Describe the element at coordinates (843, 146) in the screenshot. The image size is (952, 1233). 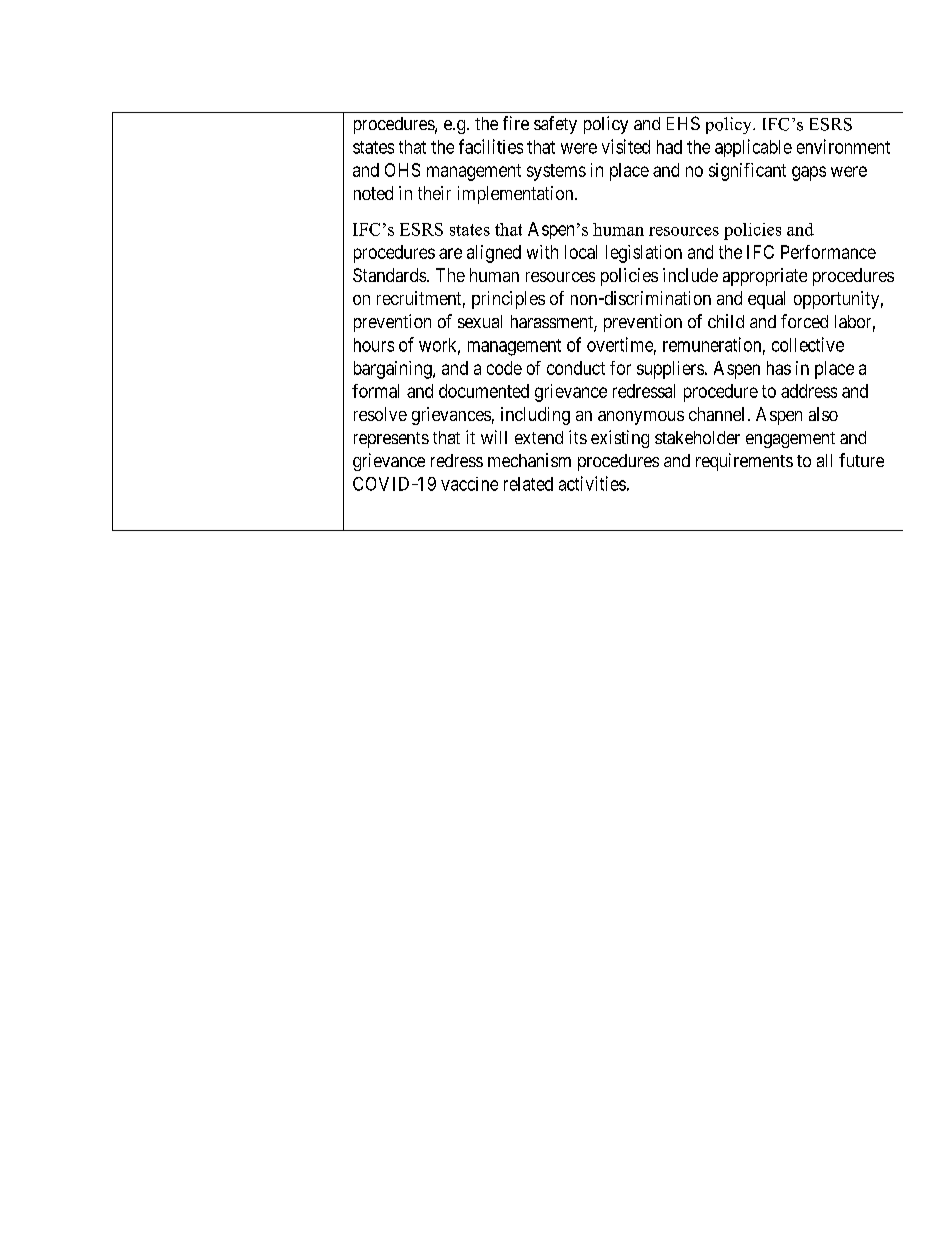
I see `environment` at that location.
